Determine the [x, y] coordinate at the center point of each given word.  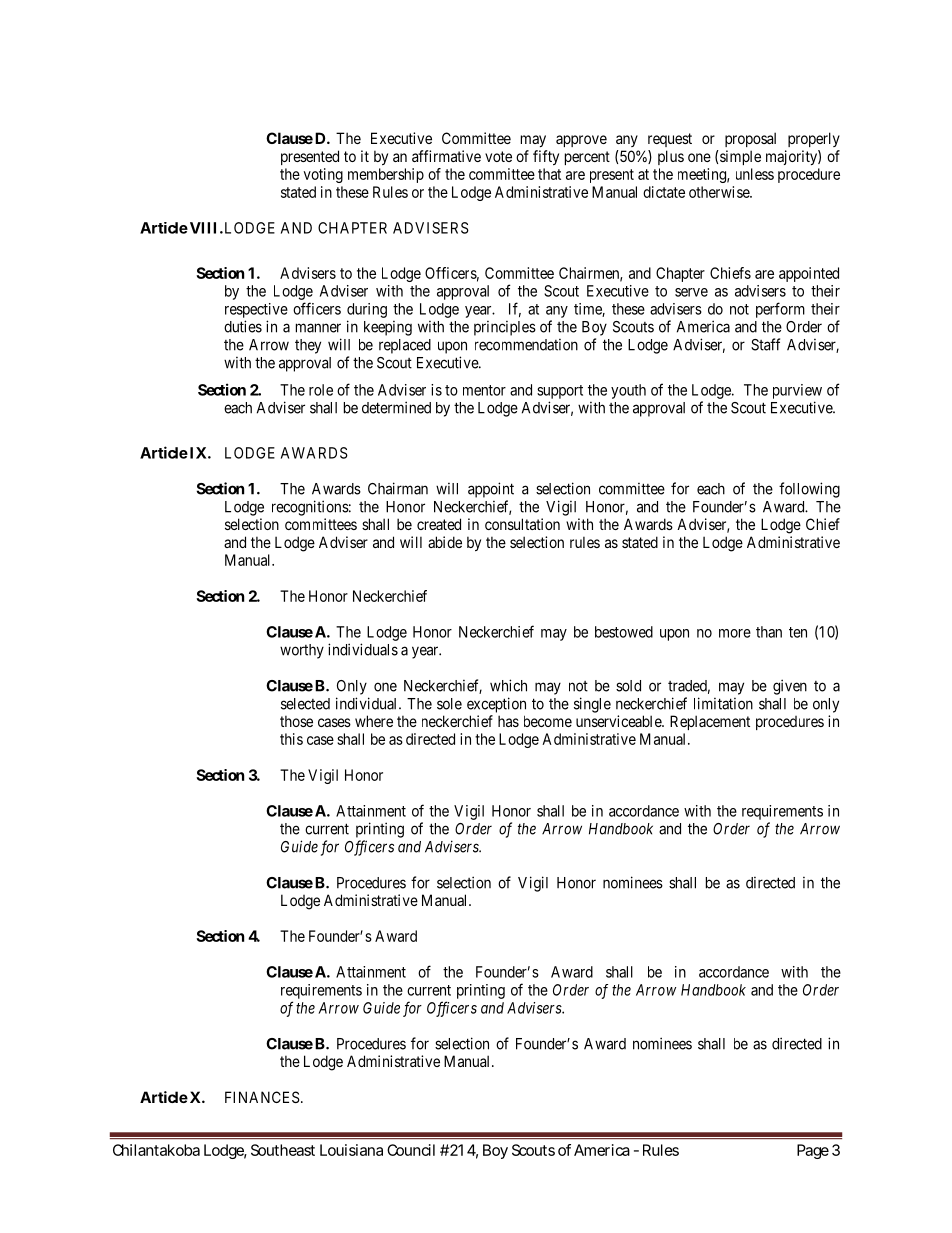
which [508, 685]
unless [755, 174]
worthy [302, 651]
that [549, 174]
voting [323, 175]
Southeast [283, 1150]
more [735, 633]
